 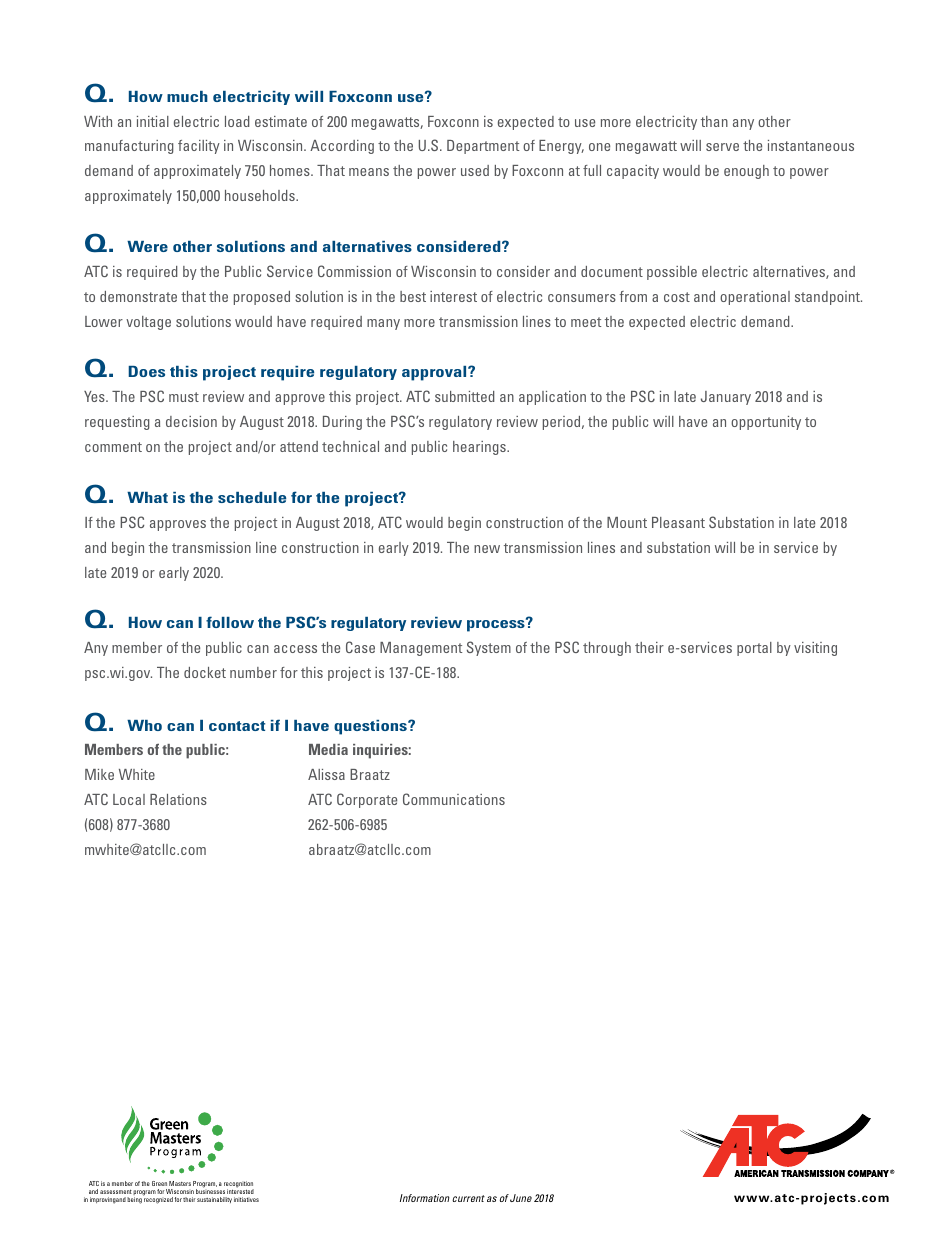 I want to click on Masters, so click(x=180, y=1183).
